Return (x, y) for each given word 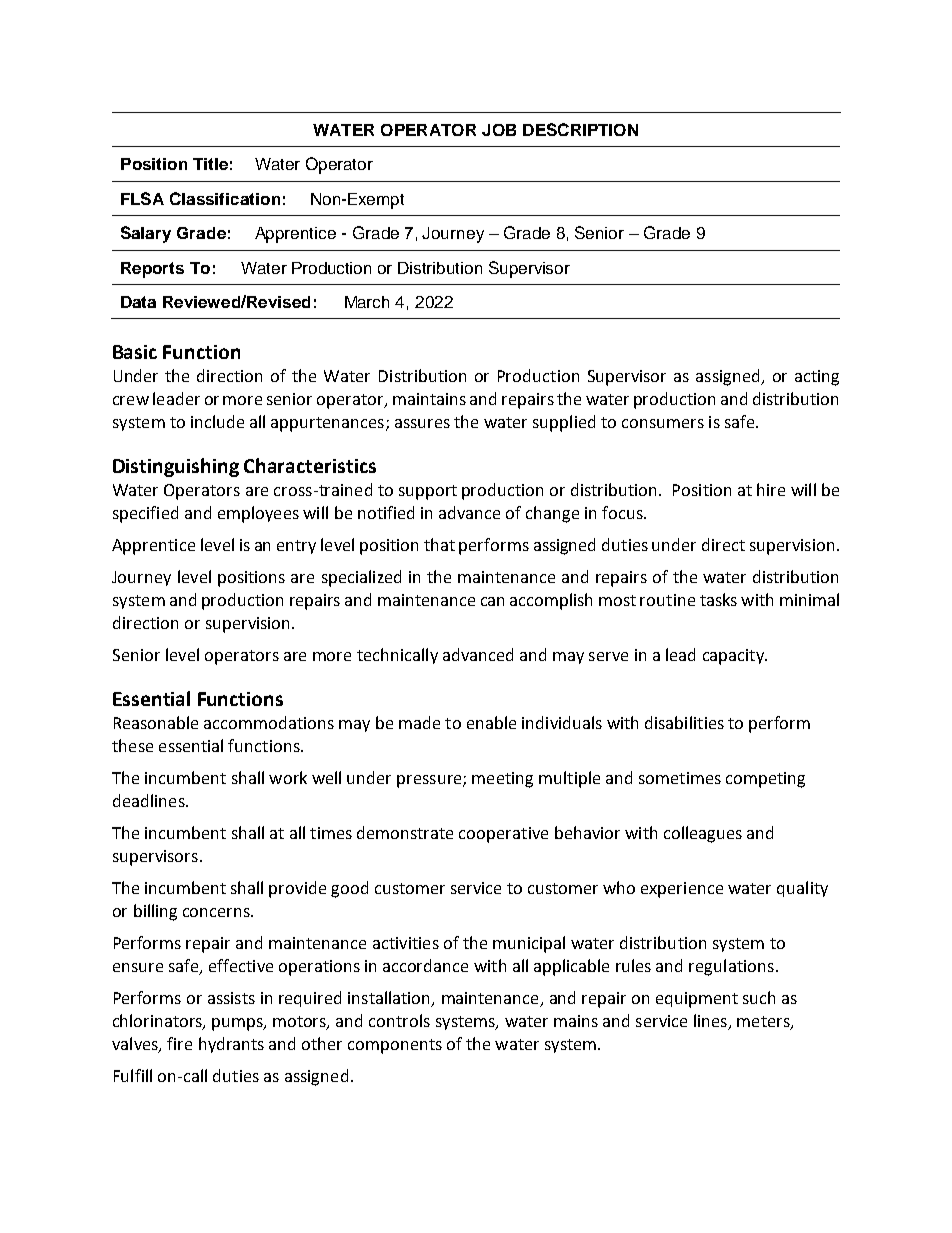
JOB (499, 130)
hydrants (231, 1045)
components (395, 1046)
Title (210, 164)
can (492, 601)
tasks (718, 599)
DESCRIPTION (580, 129)
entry (296, 547)
